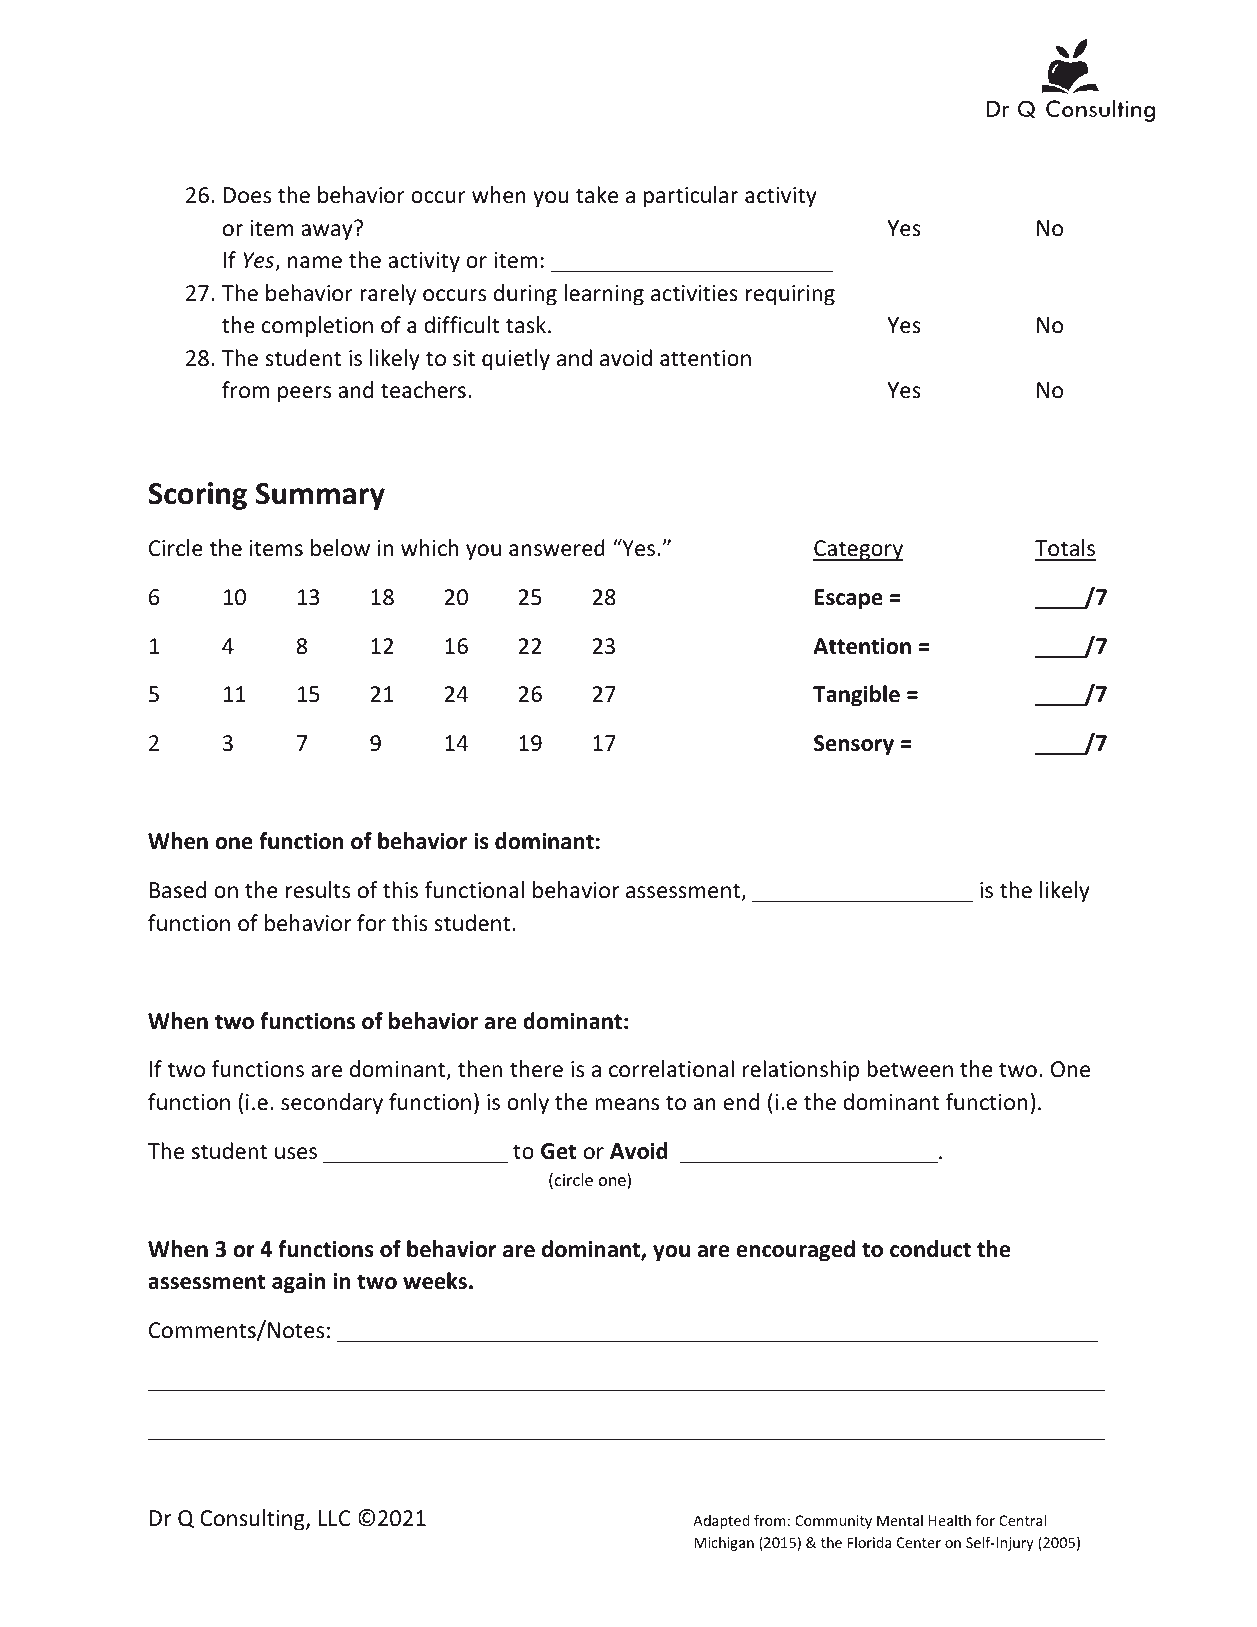 This screenshot has width=1257, height=1627. What do you see at coordinates (340, 548) in the screenshot?
I see `below` at bounding box center [340, 548].
